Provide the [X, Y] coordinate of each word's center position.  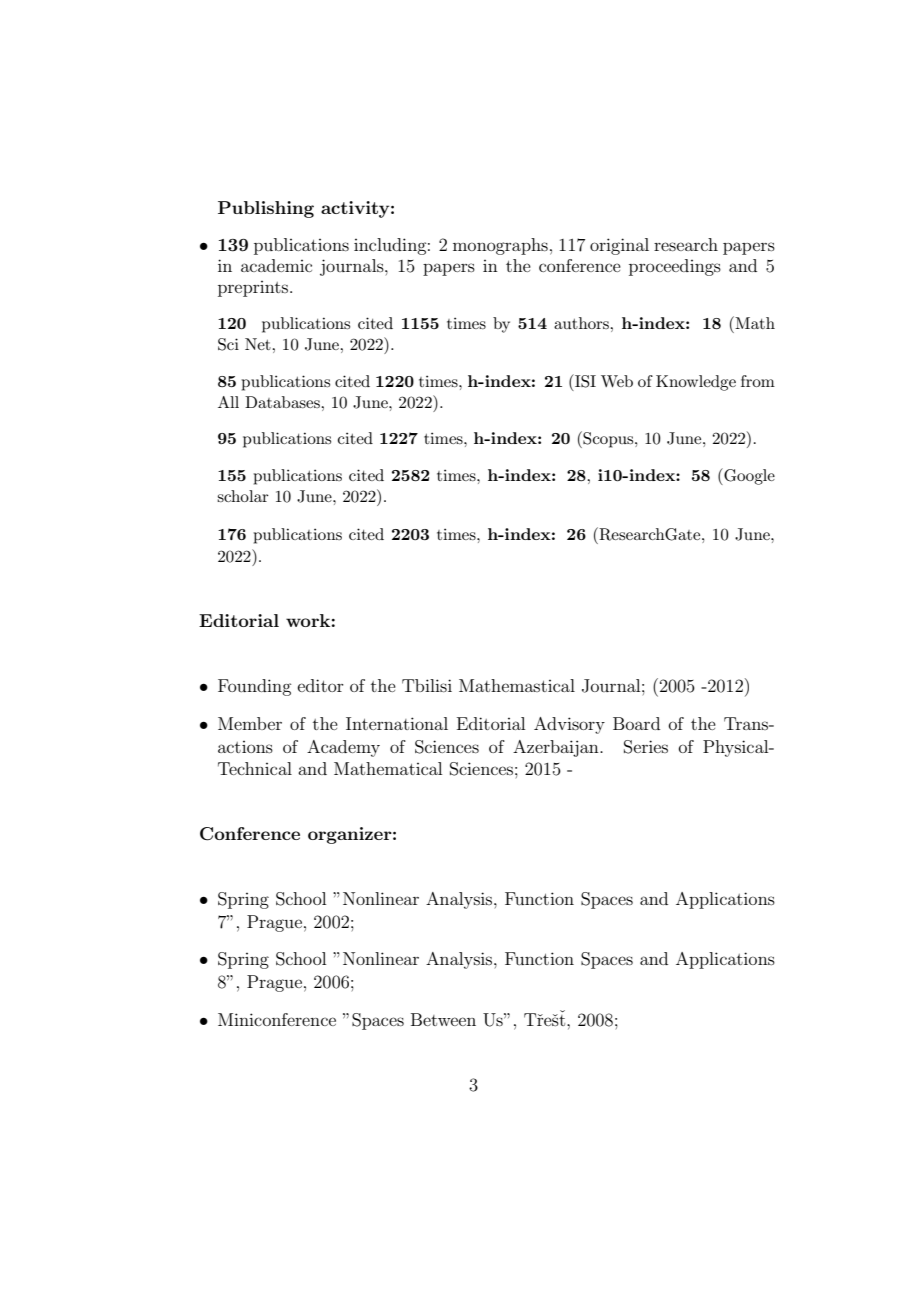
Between [443, 1019]
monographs [500, 246]
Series [646, 747]
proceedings [675, 267]
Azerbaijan [557, 748]
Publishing [266, 209]
